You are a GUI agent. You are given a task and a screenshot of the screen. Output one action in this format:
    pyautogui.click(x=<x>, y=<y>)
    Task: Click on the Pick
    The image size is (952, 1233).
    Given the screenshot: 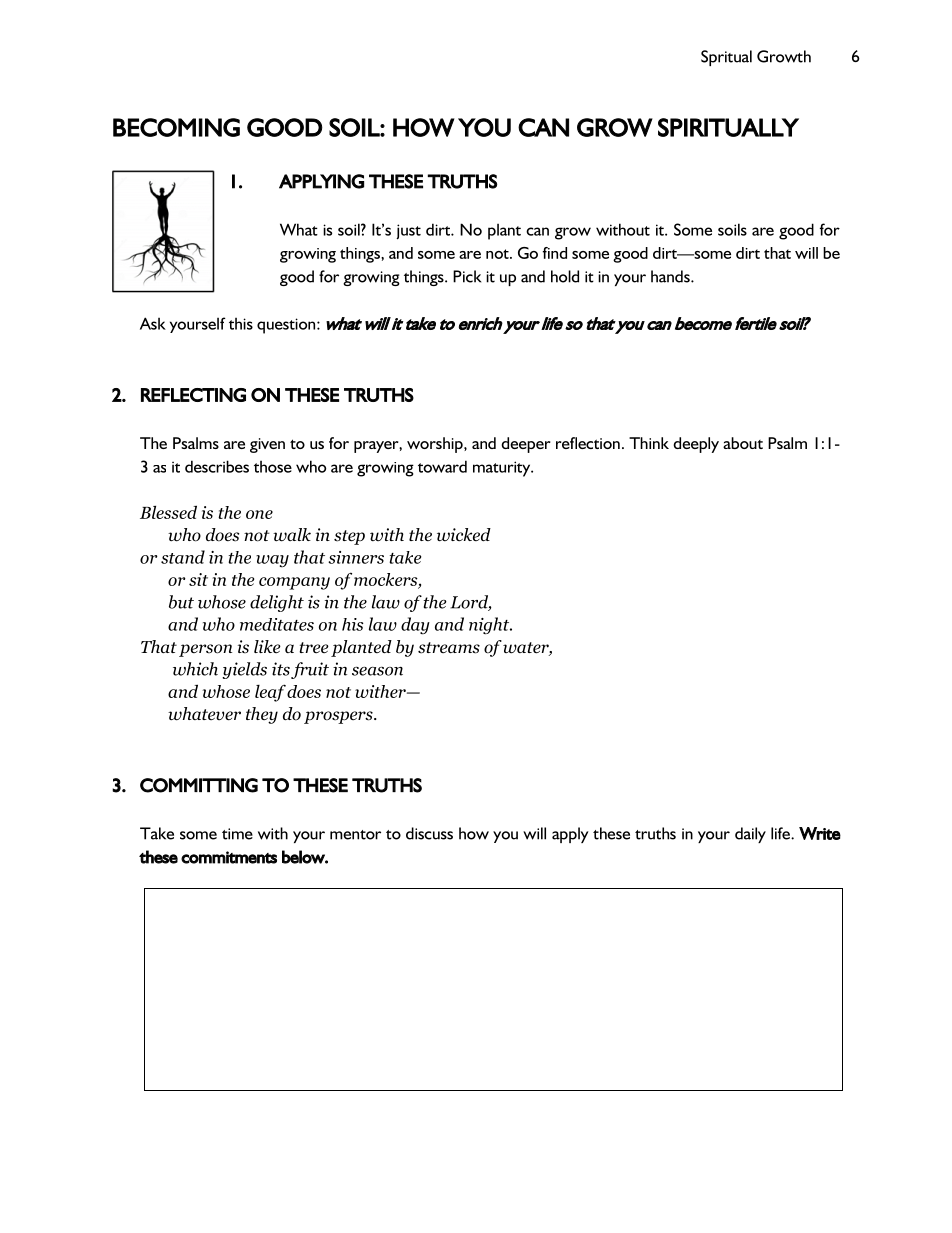 What is the action you would take?
    pyautogui.click(x=467, y=276)
